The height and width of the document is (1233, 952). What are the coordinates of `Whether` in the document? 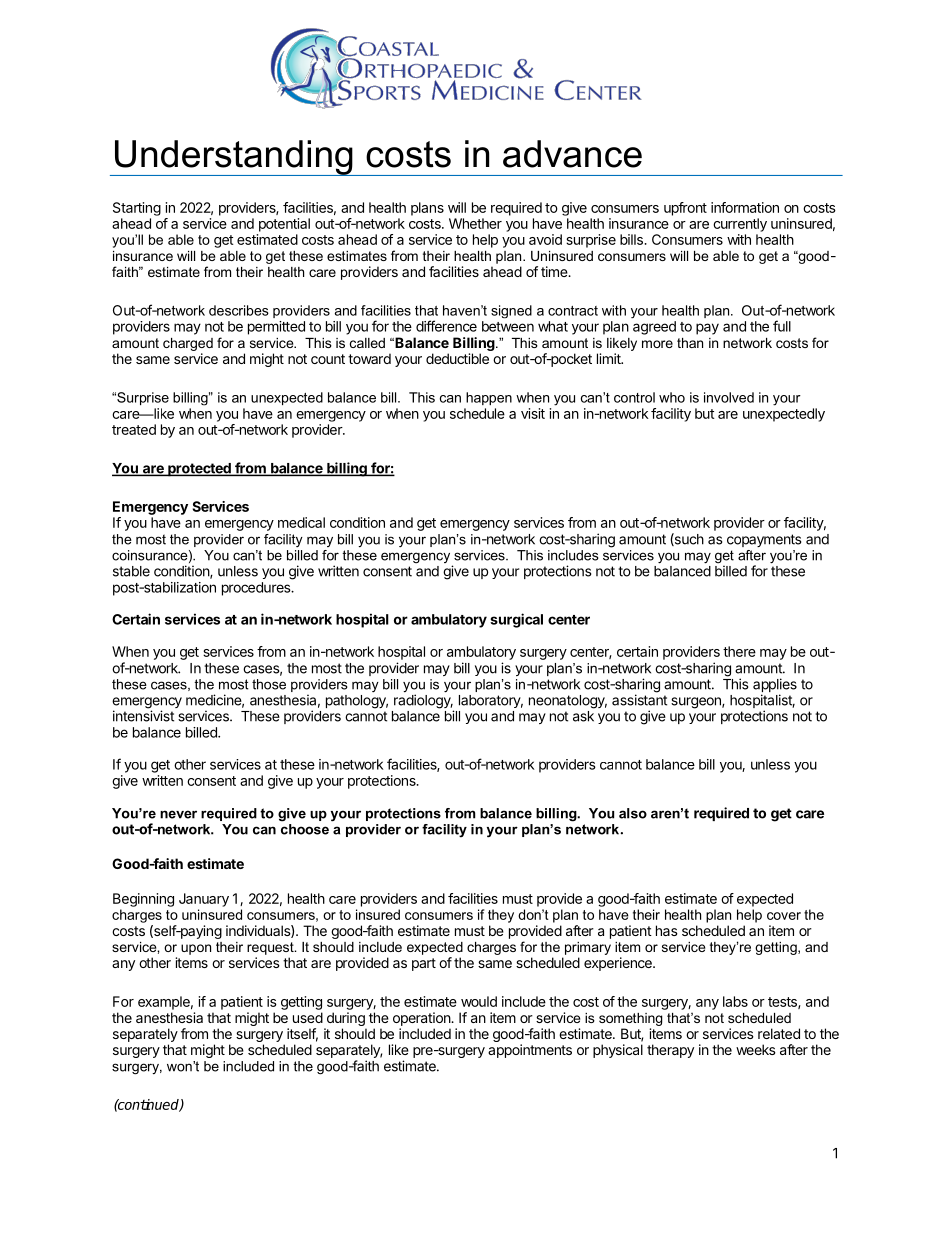 It's located at (475, 223).
